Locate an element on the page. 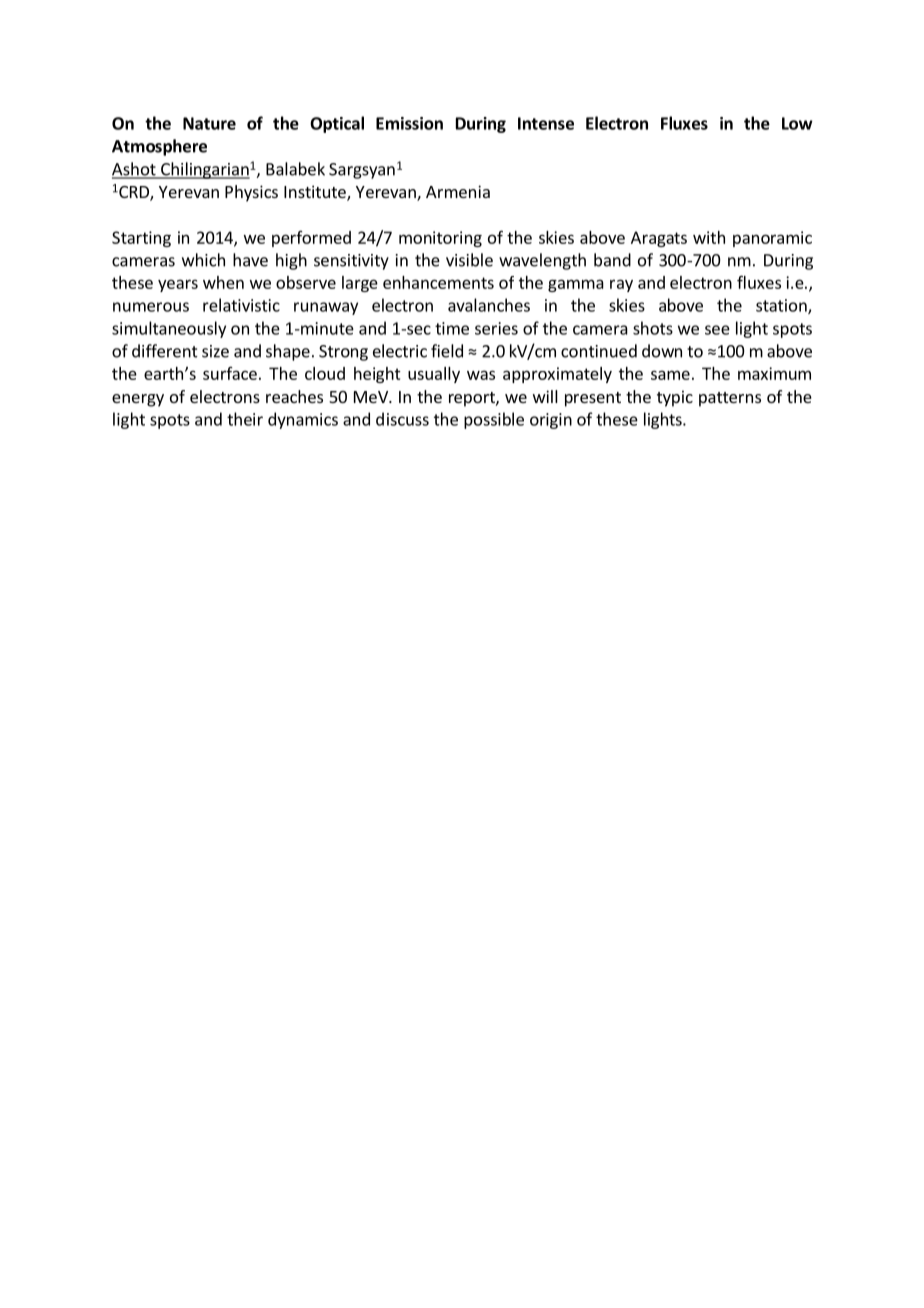  monitoring is located at coordinates (440, 239).
